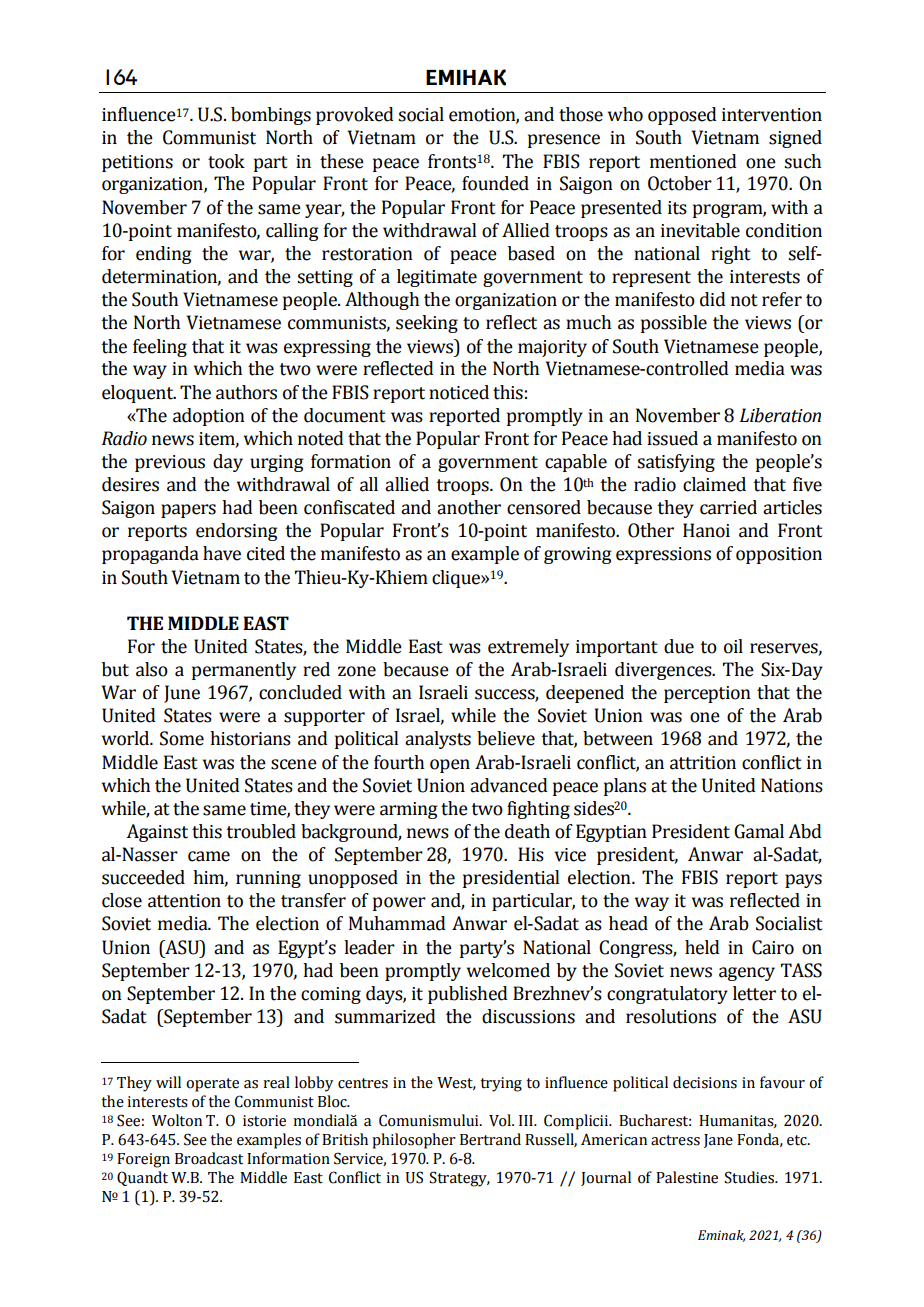 This screenshot has height=1307, width=924. I want to click on held, so click(702, 947).
